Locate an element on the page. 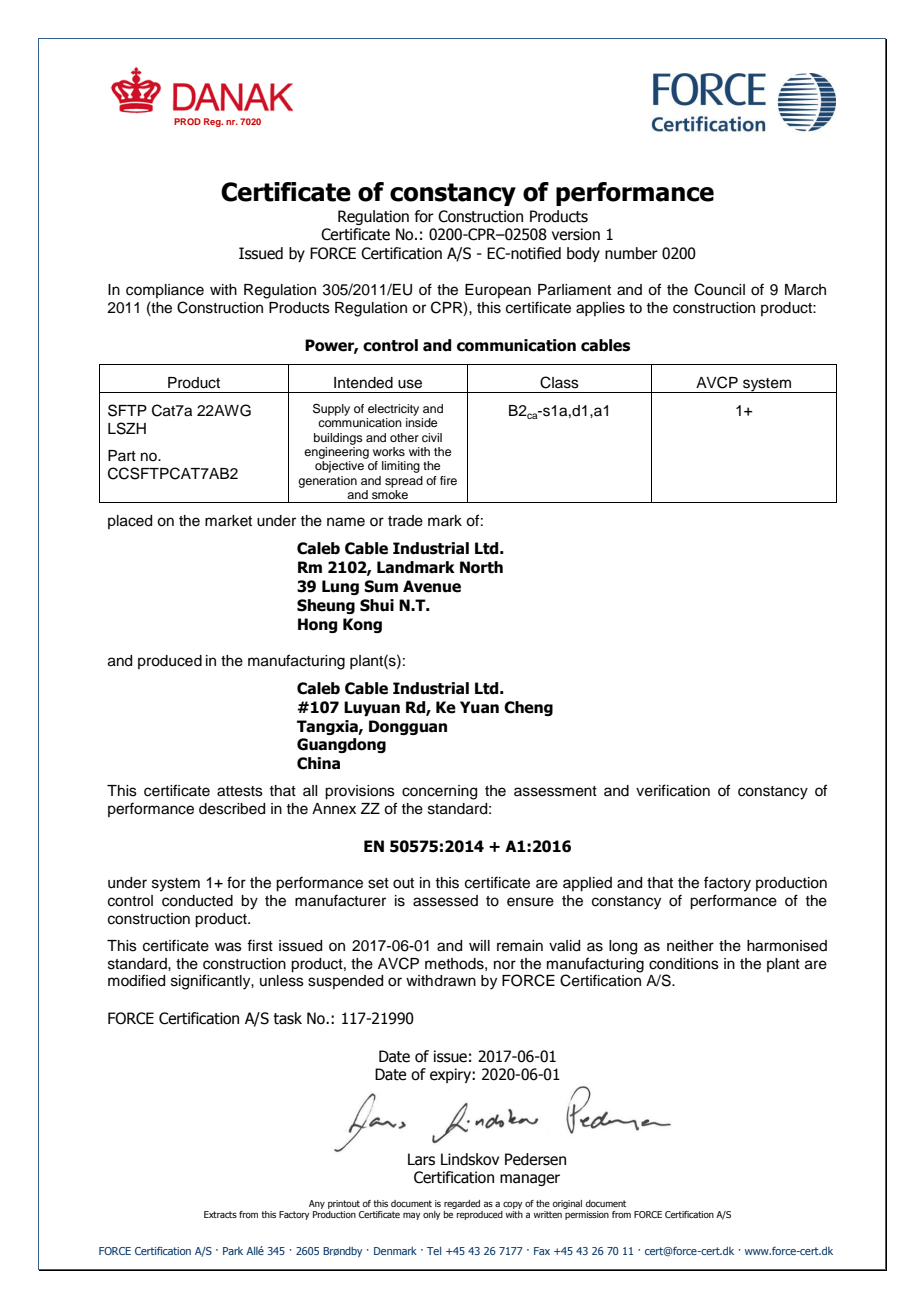  Council is located at coordinates (719, 289).
